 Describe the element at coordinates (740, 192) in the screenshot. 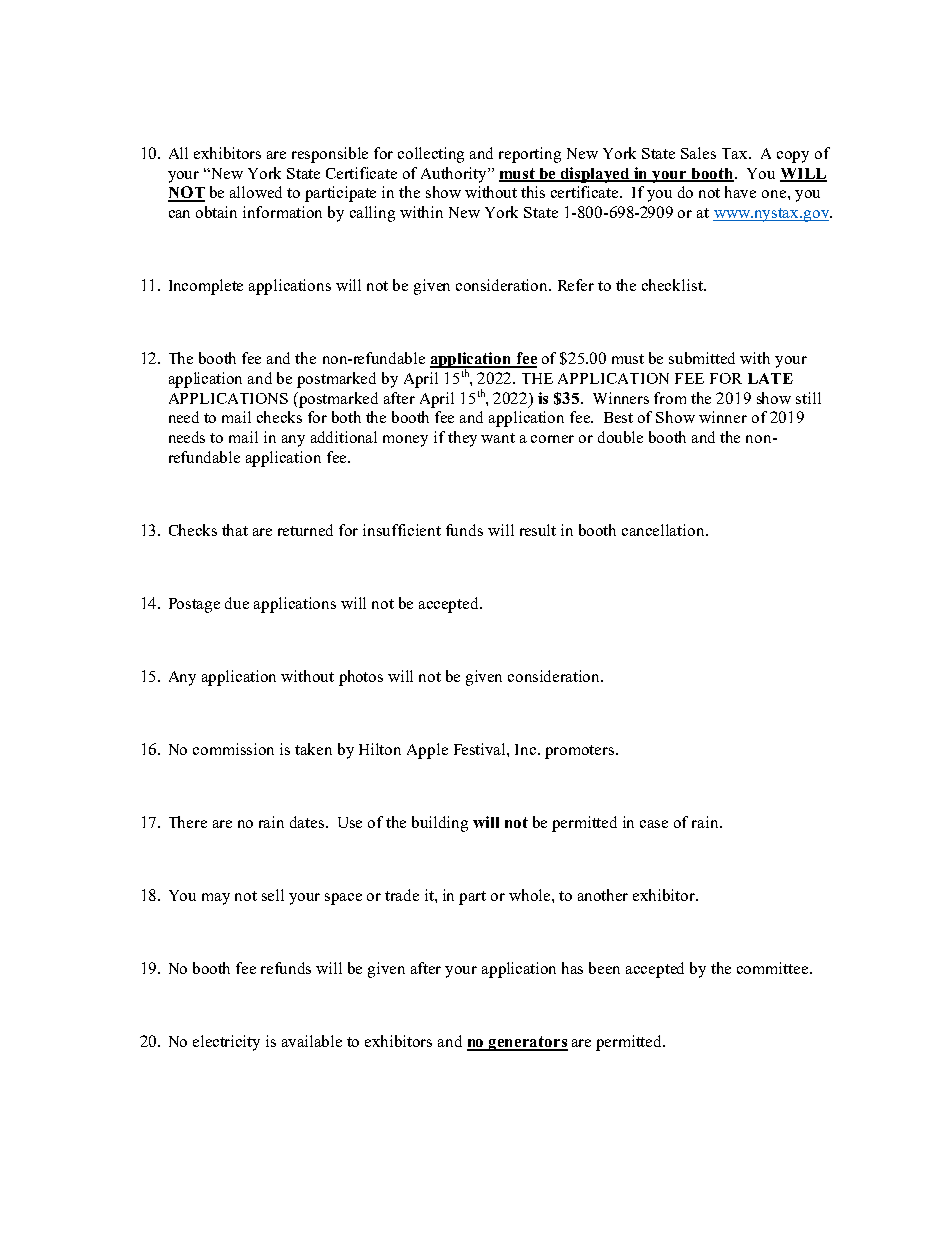

I see `have` at that location.
